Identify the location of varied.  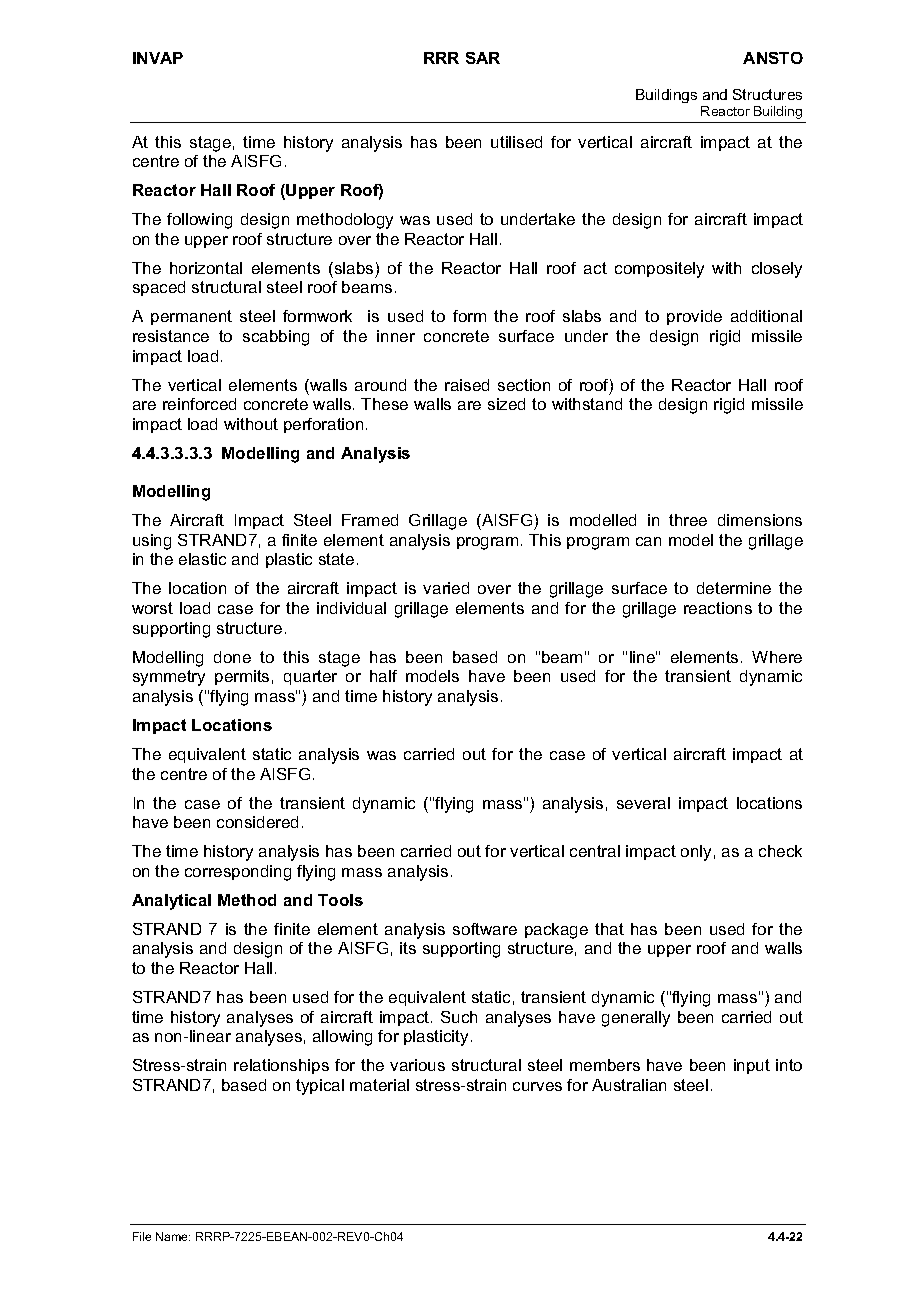
(446, 588).
